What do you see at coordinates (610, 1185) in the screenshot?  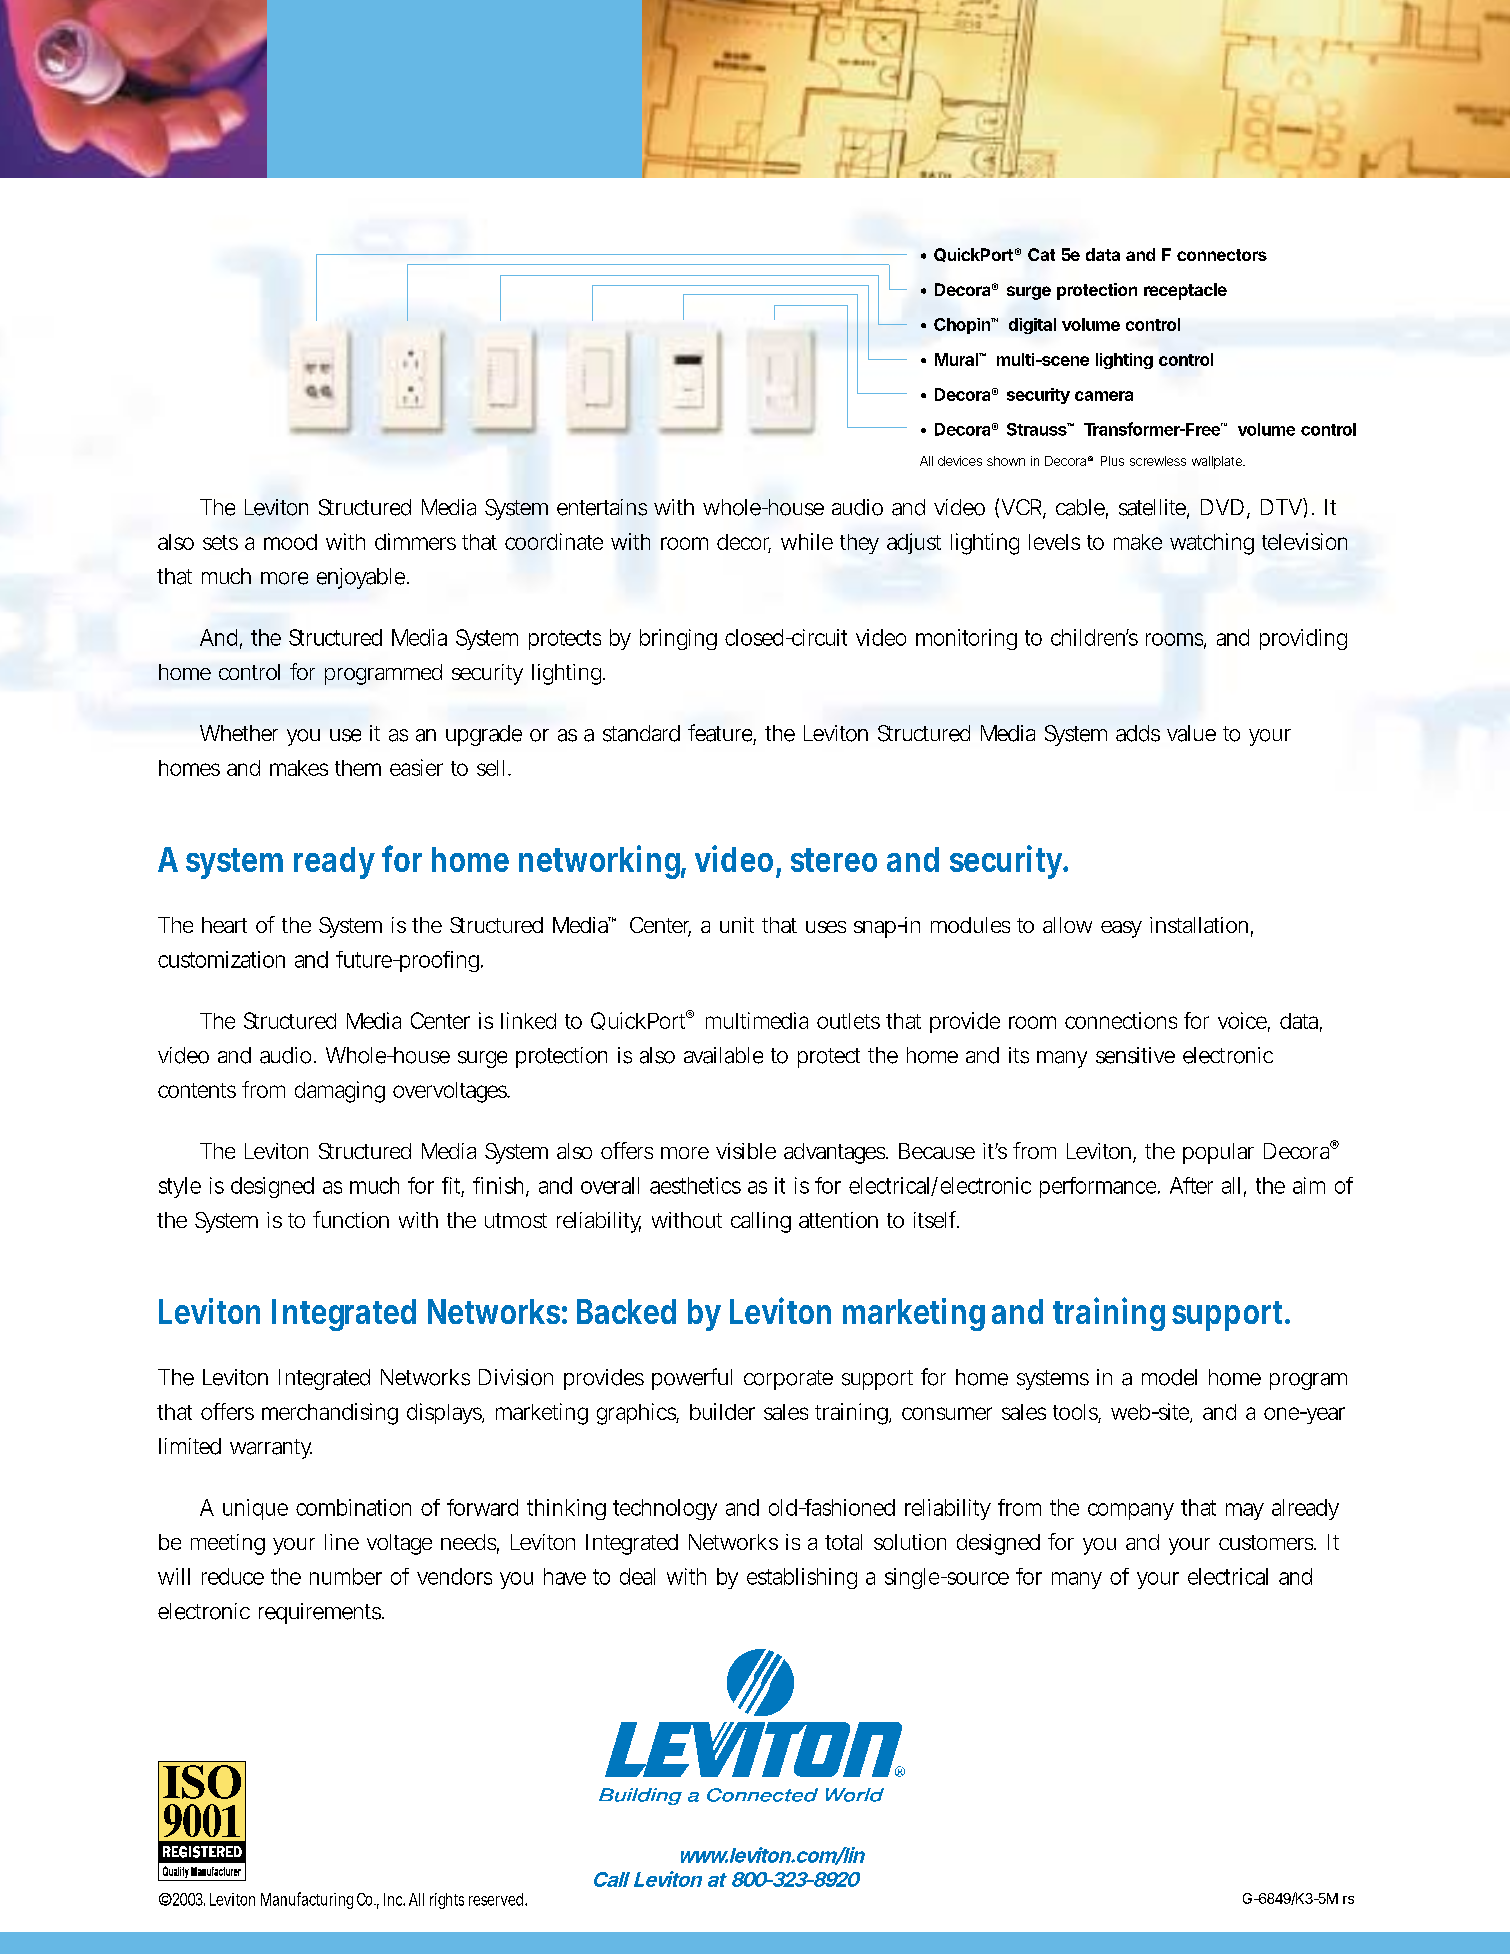 I see `overall` at bounding box center [610, 1185].
